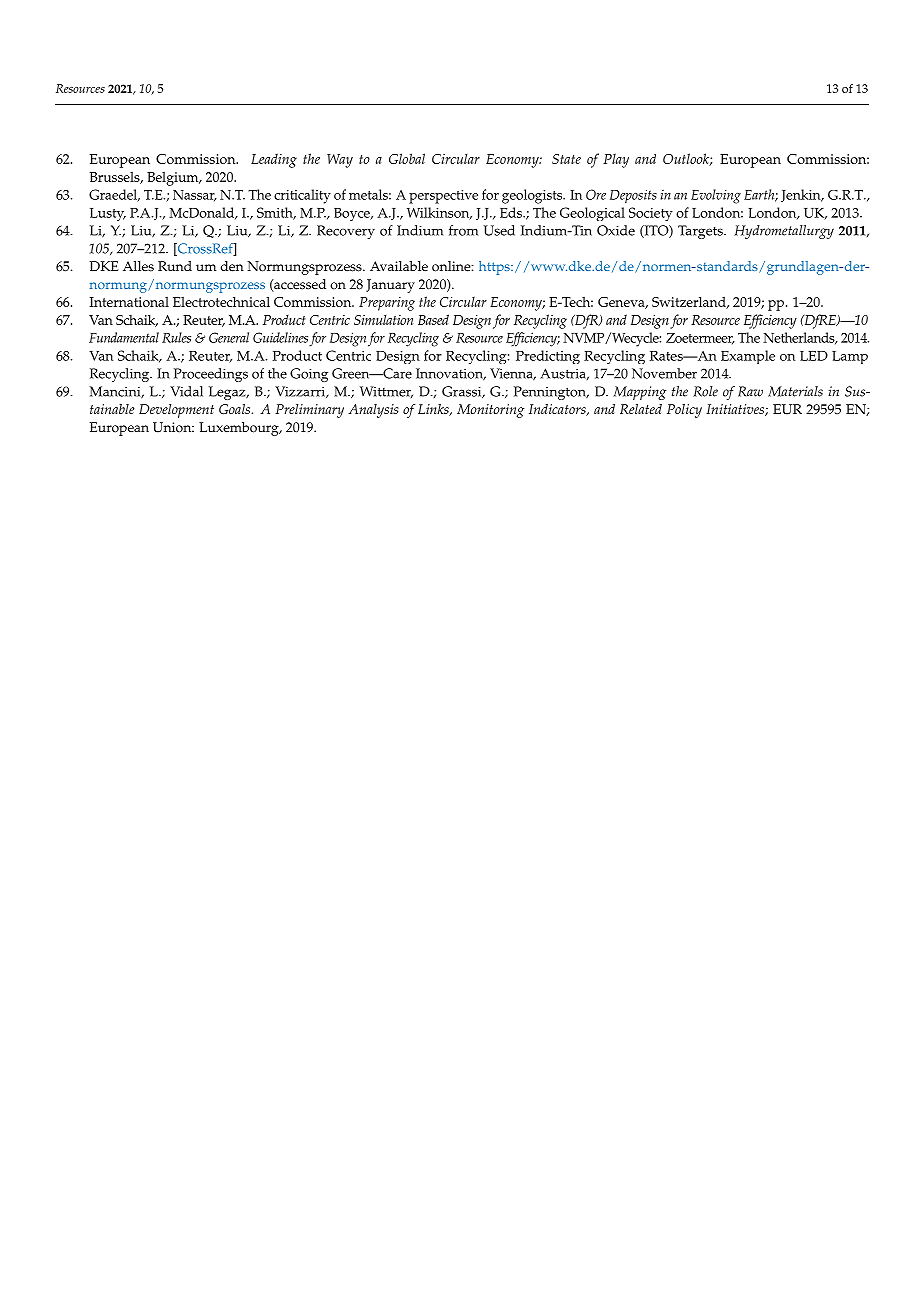 Image resolution: width=924 pixels, height=1308 pixels. Describe the element at coordinates (800, 338) in the document. I see `Netherlands` at that location.
